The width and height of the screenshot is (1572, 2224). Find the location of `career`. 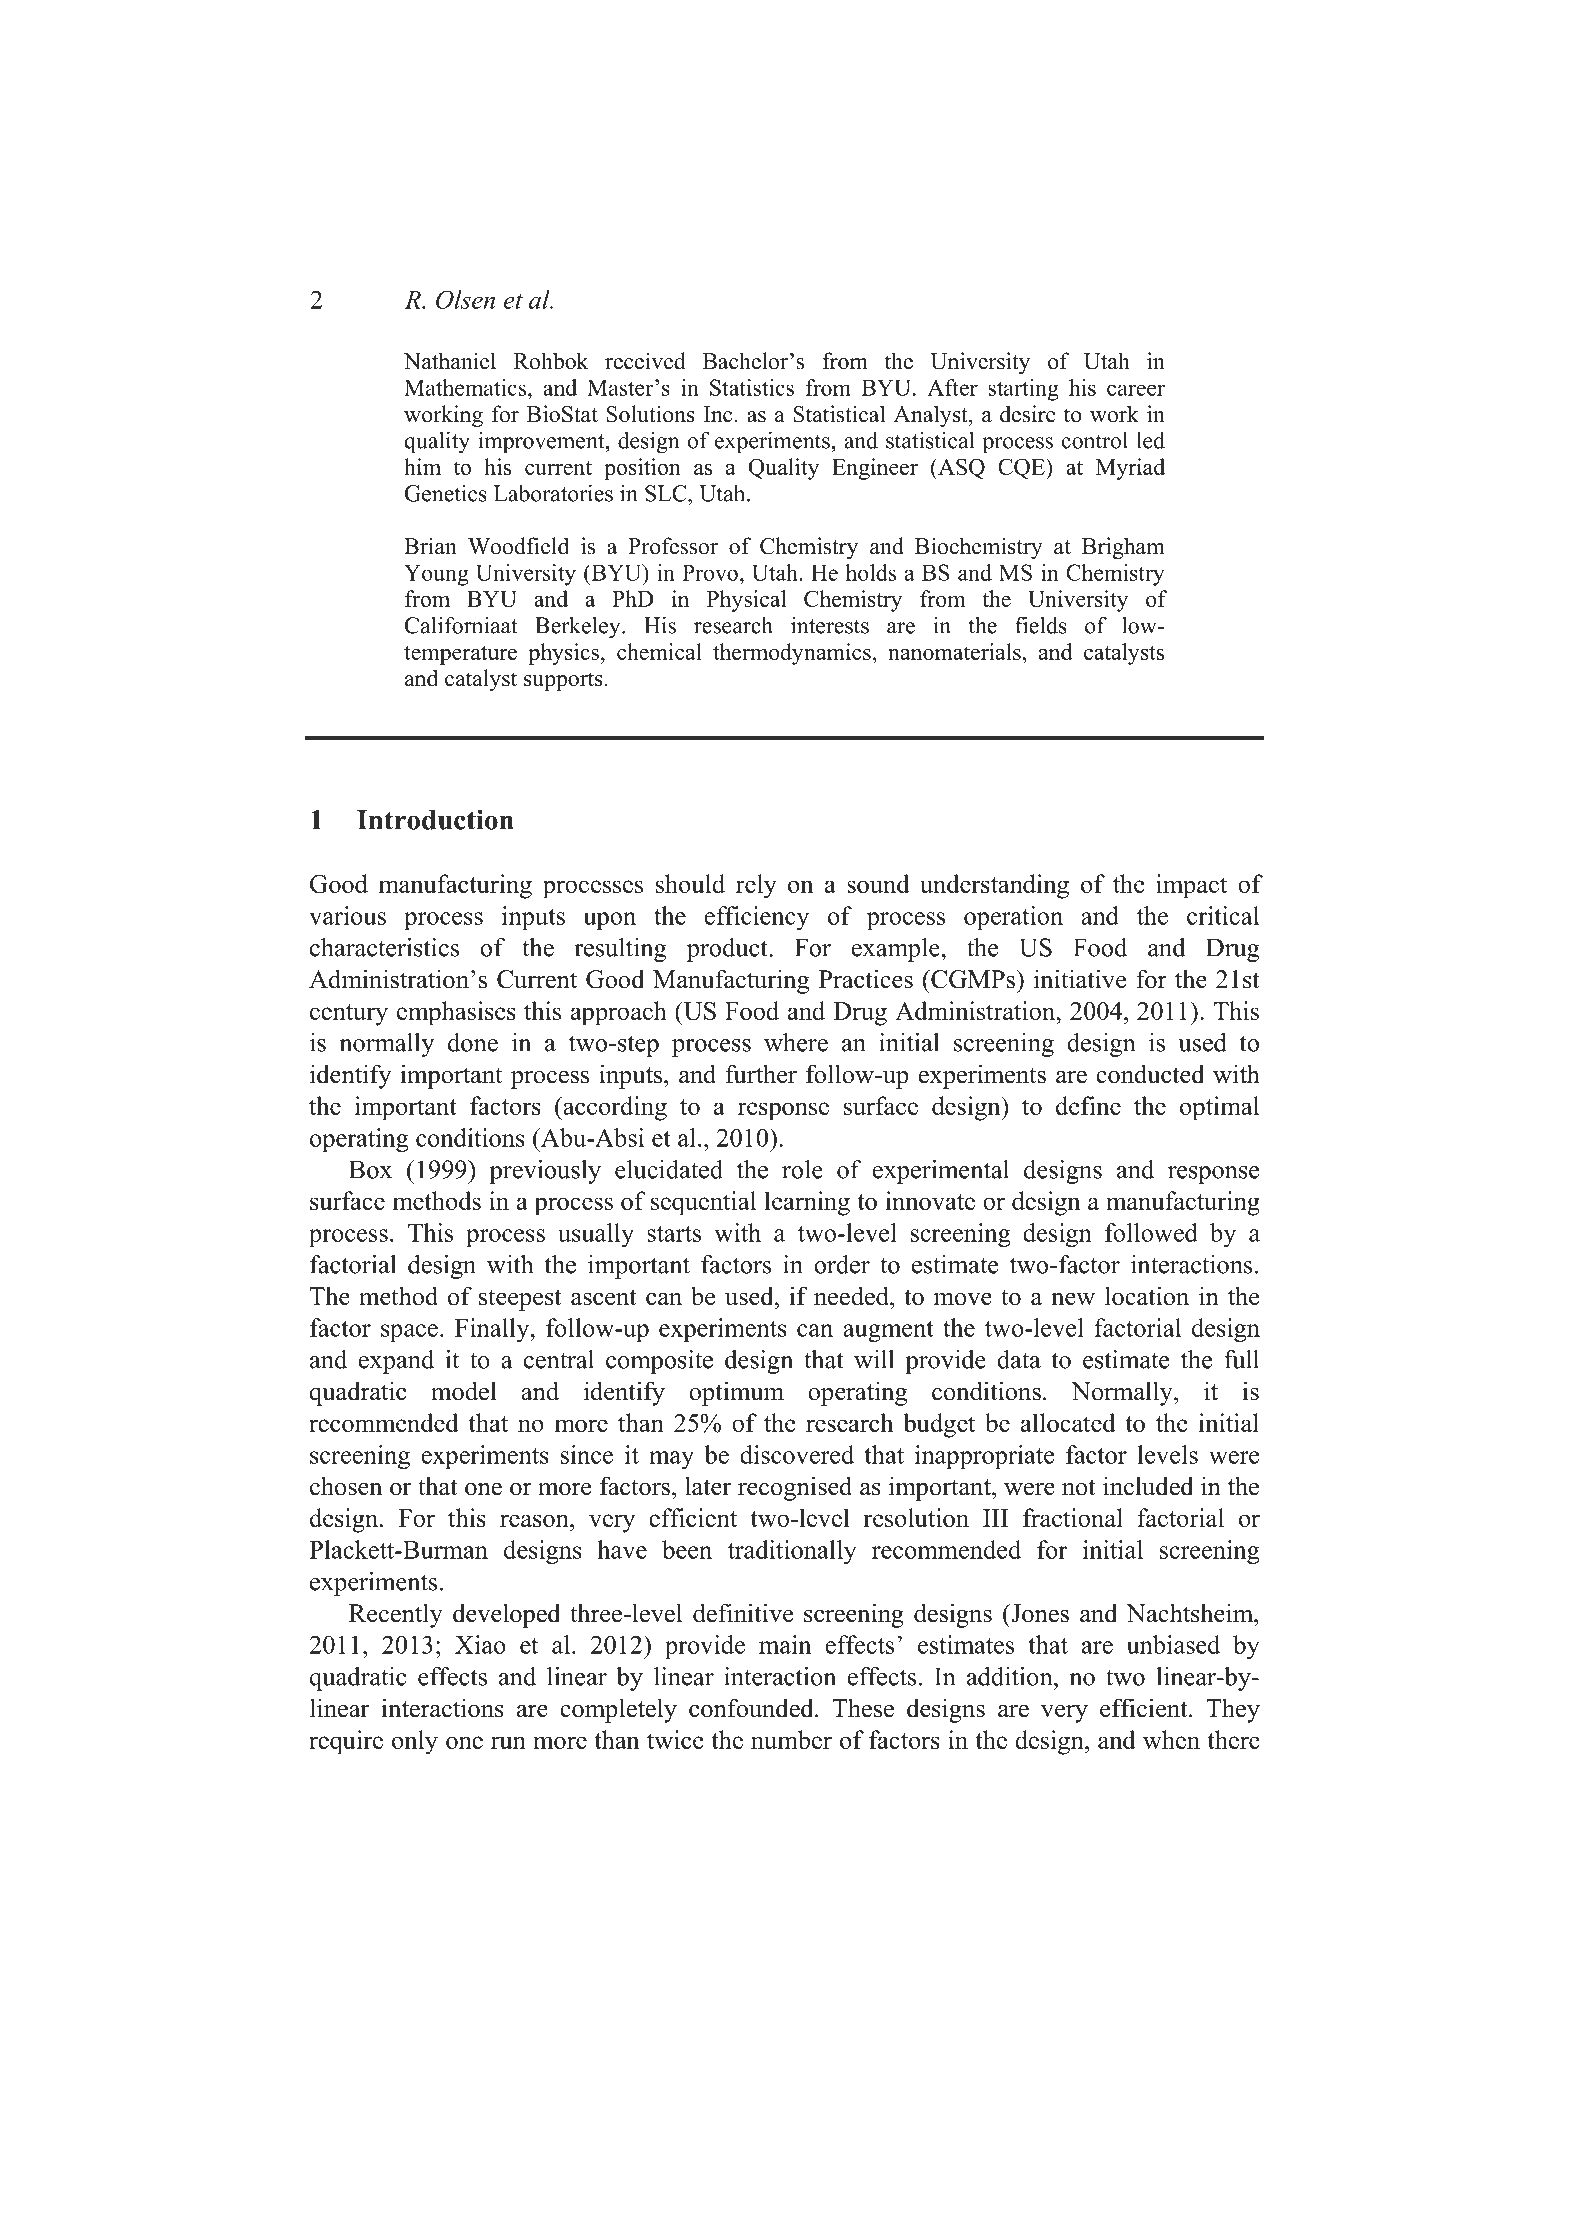

career is located at coordinates (1136, 390).
